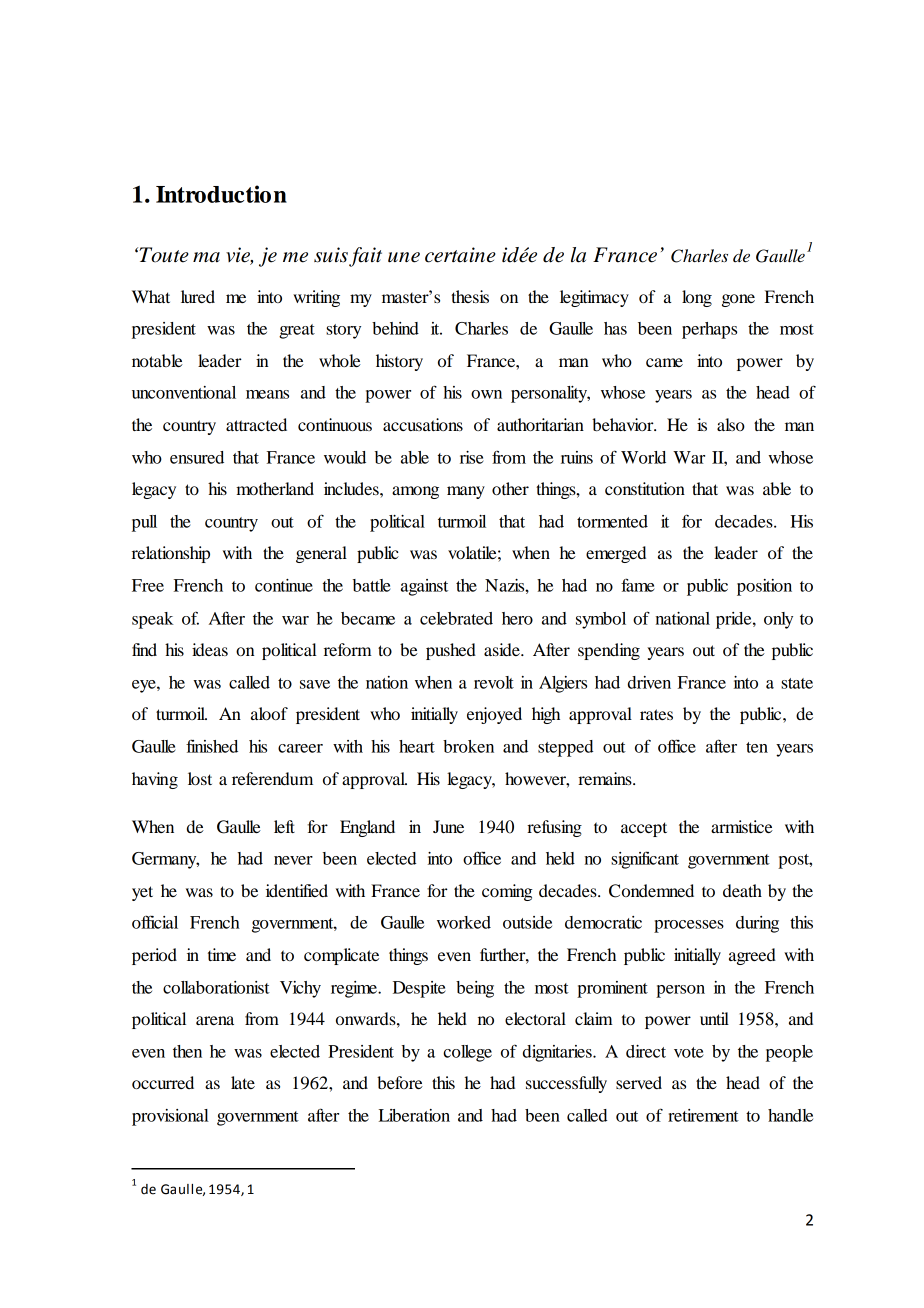 The width and height of the image is (924, 1308). I want to click on thesis, so click(470, 296).
